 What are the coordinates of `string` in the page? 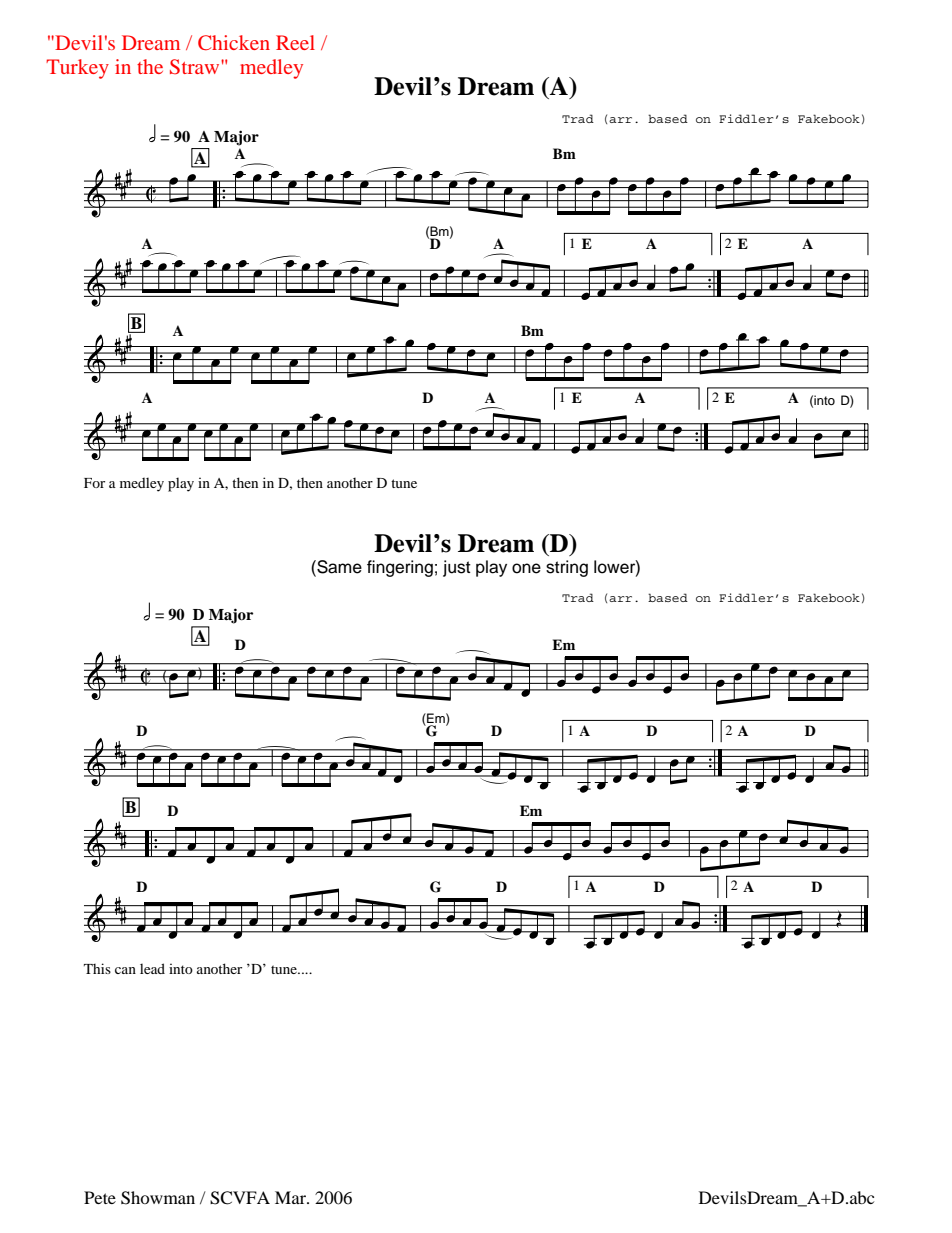 It's located at (567, 568).
